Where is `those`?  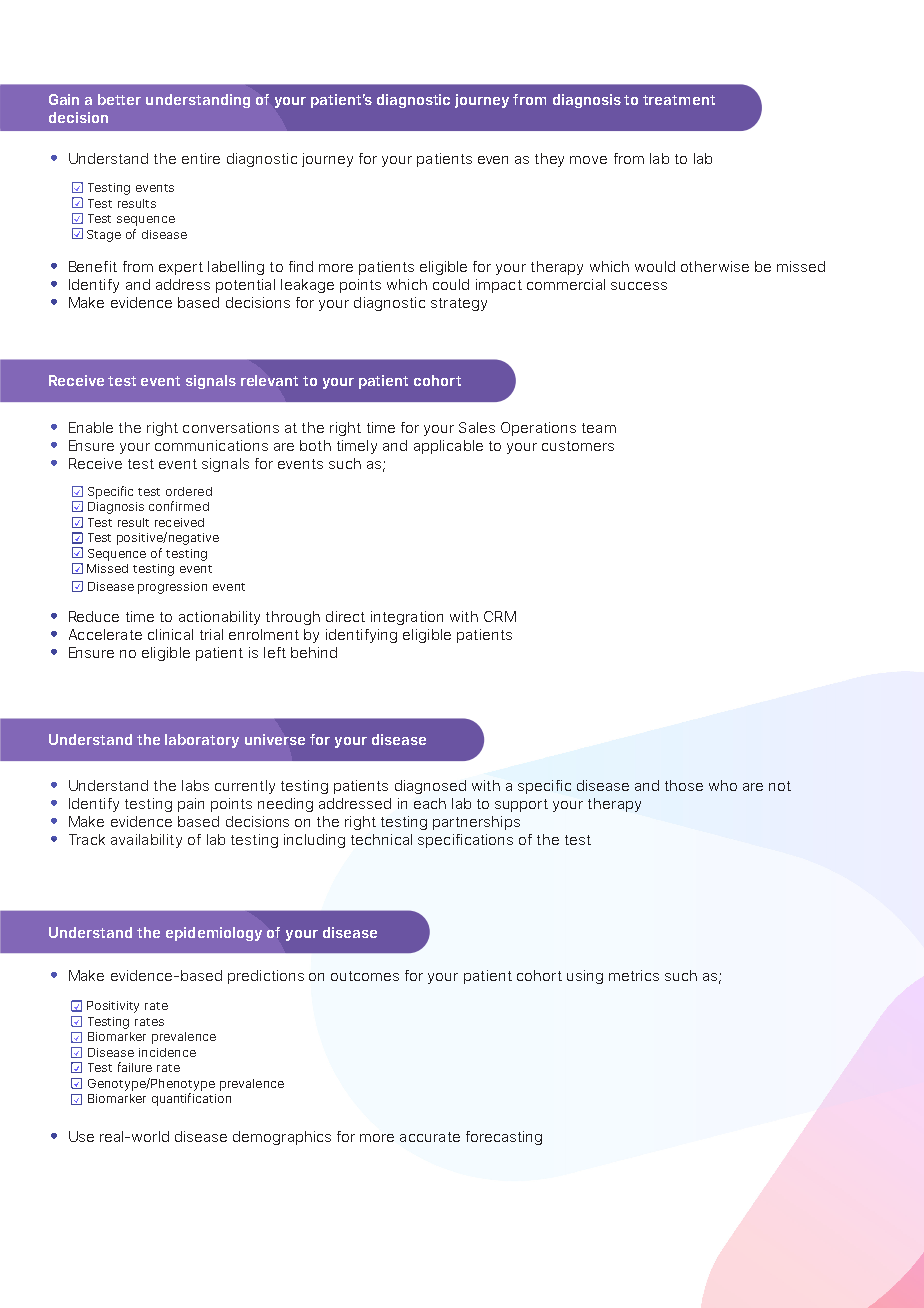 those is located at coordinates (684, 785).
